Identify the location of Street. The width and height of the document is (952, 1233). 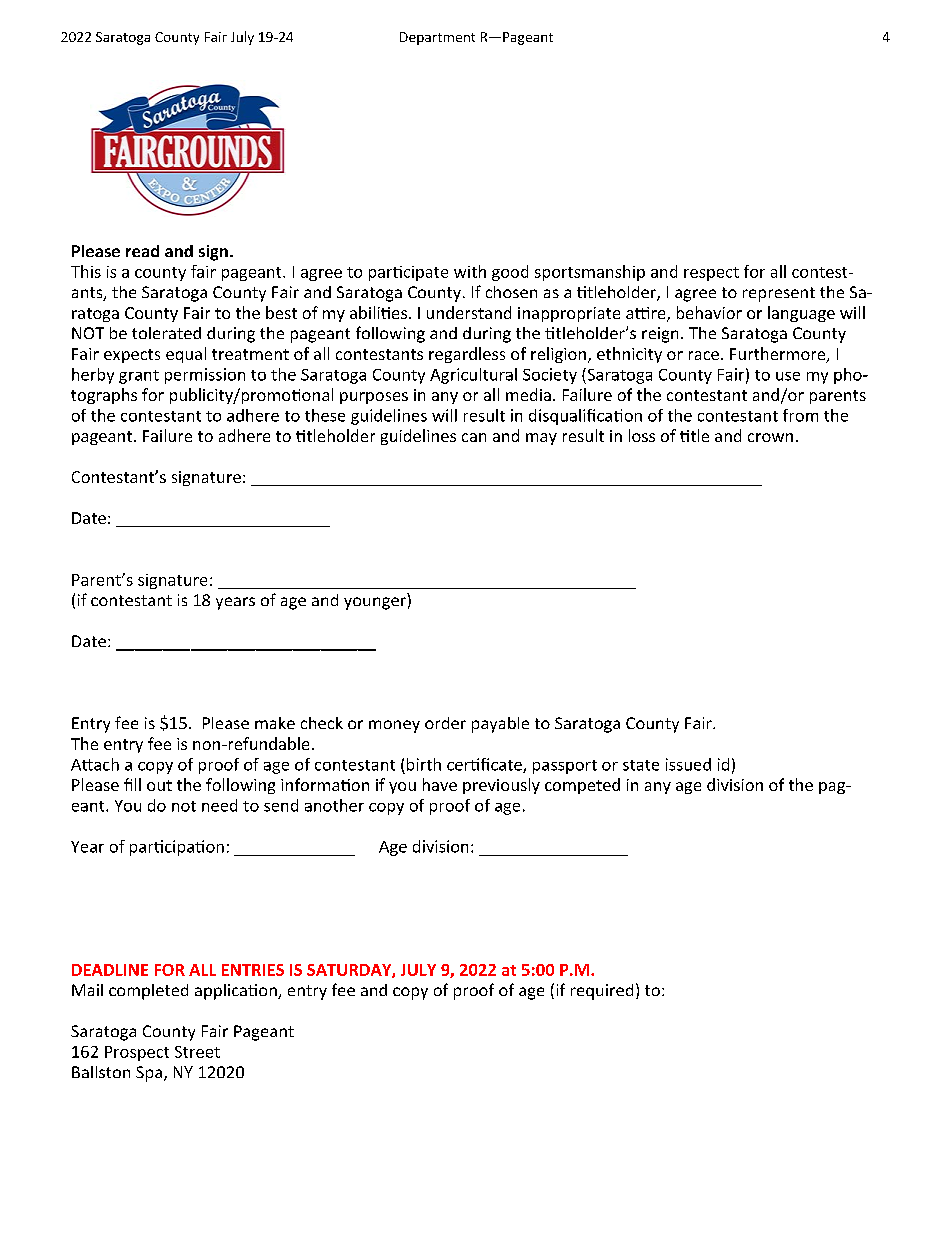
(197, 1052).
